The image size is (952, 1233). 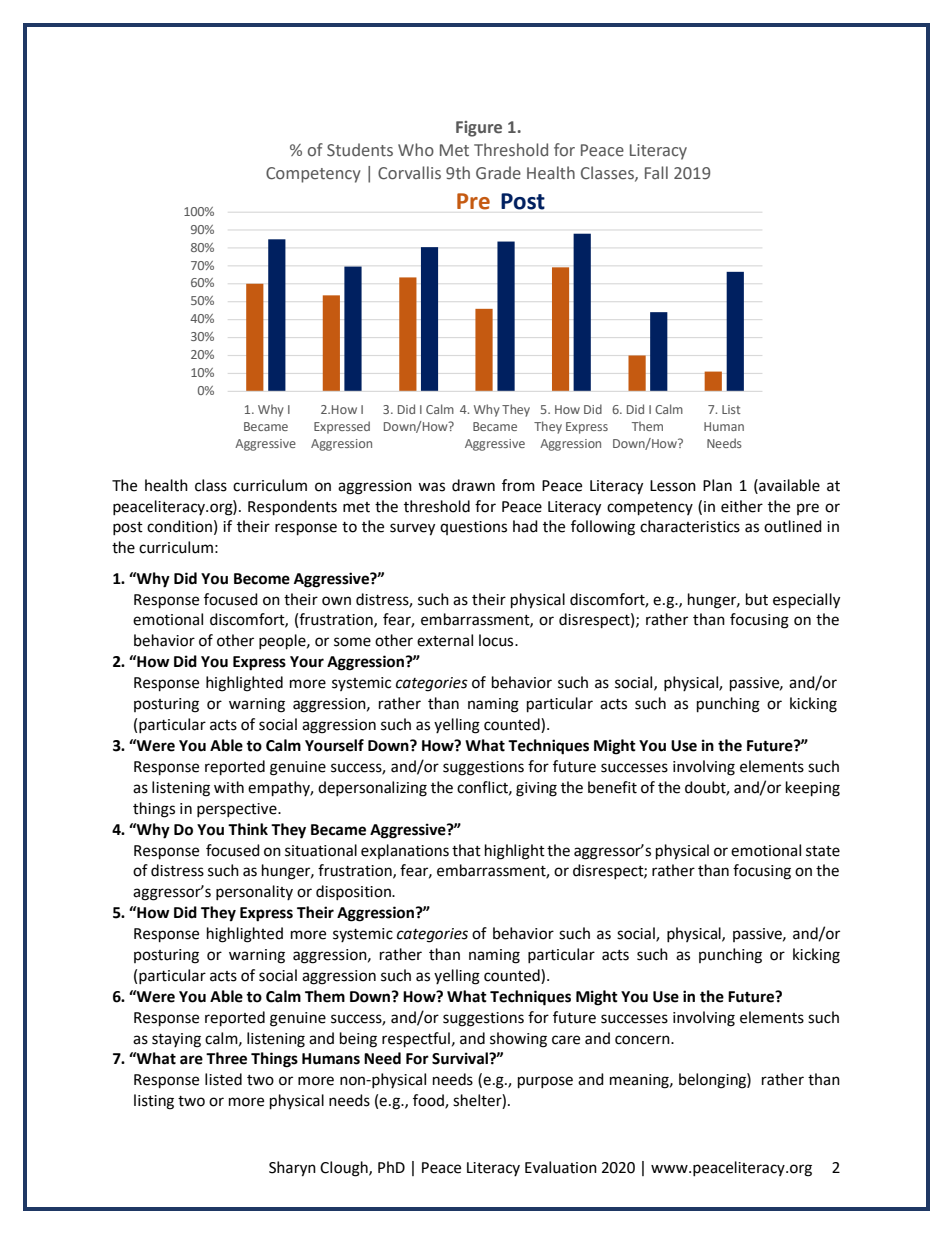 What do you see at coordinates (561, 1167) in the image?
I see `Evaluation` at bounding box center [561, 1167].
